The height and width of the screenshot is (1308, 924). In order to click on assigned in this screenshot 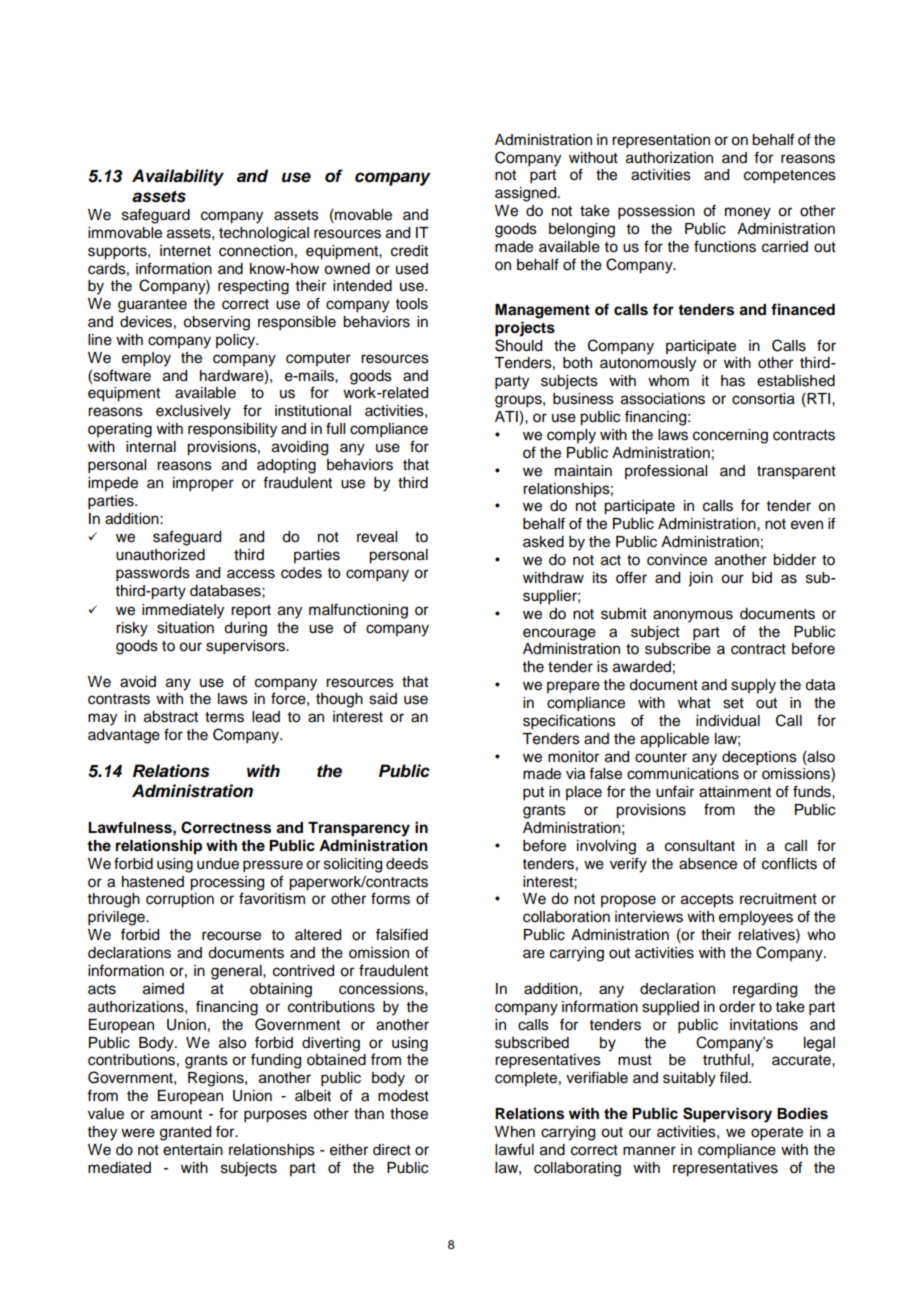, I will do `click(527, 194)`.
